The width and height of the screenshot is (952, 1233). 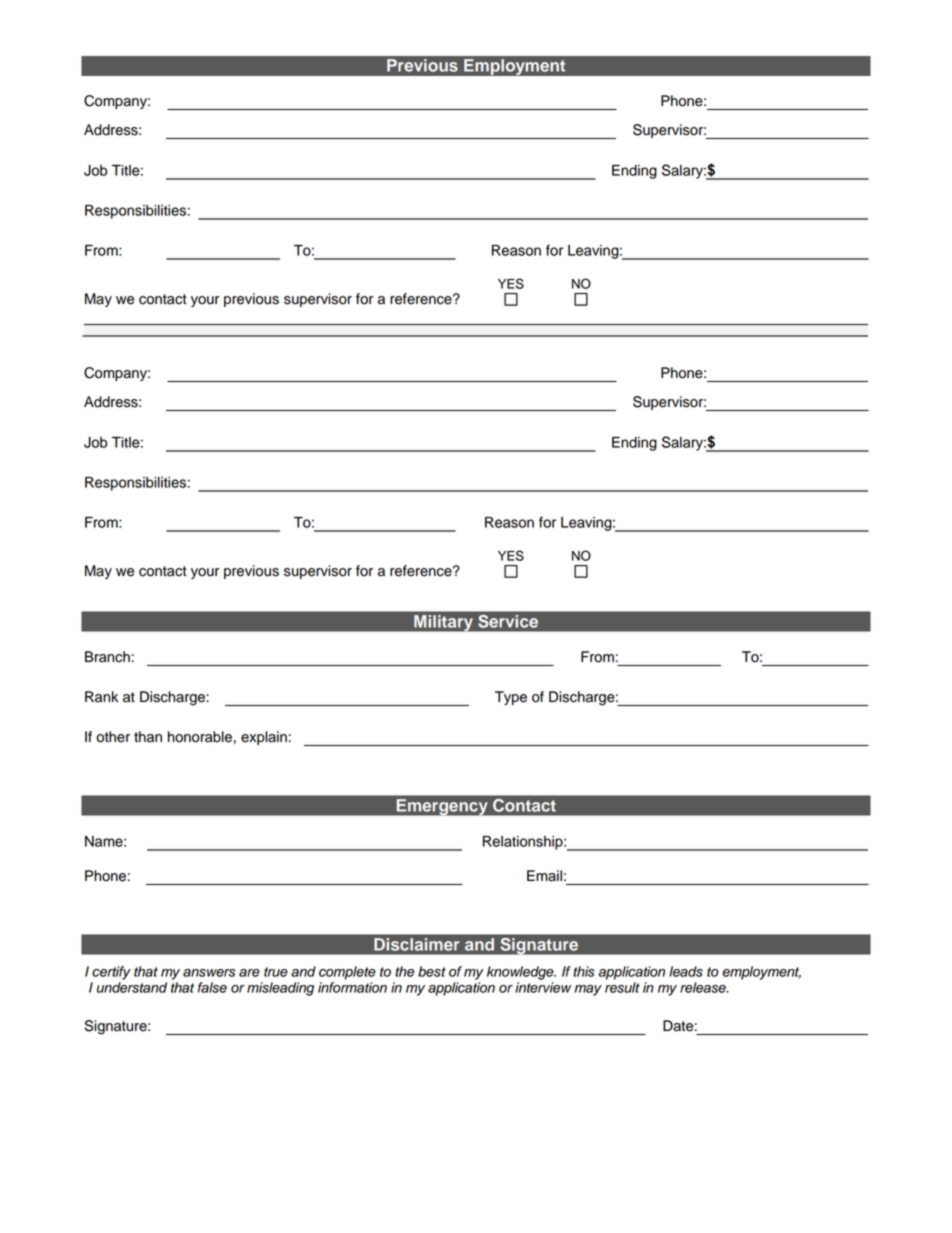 I want to click on Branch, so click(x=107, y=657).
